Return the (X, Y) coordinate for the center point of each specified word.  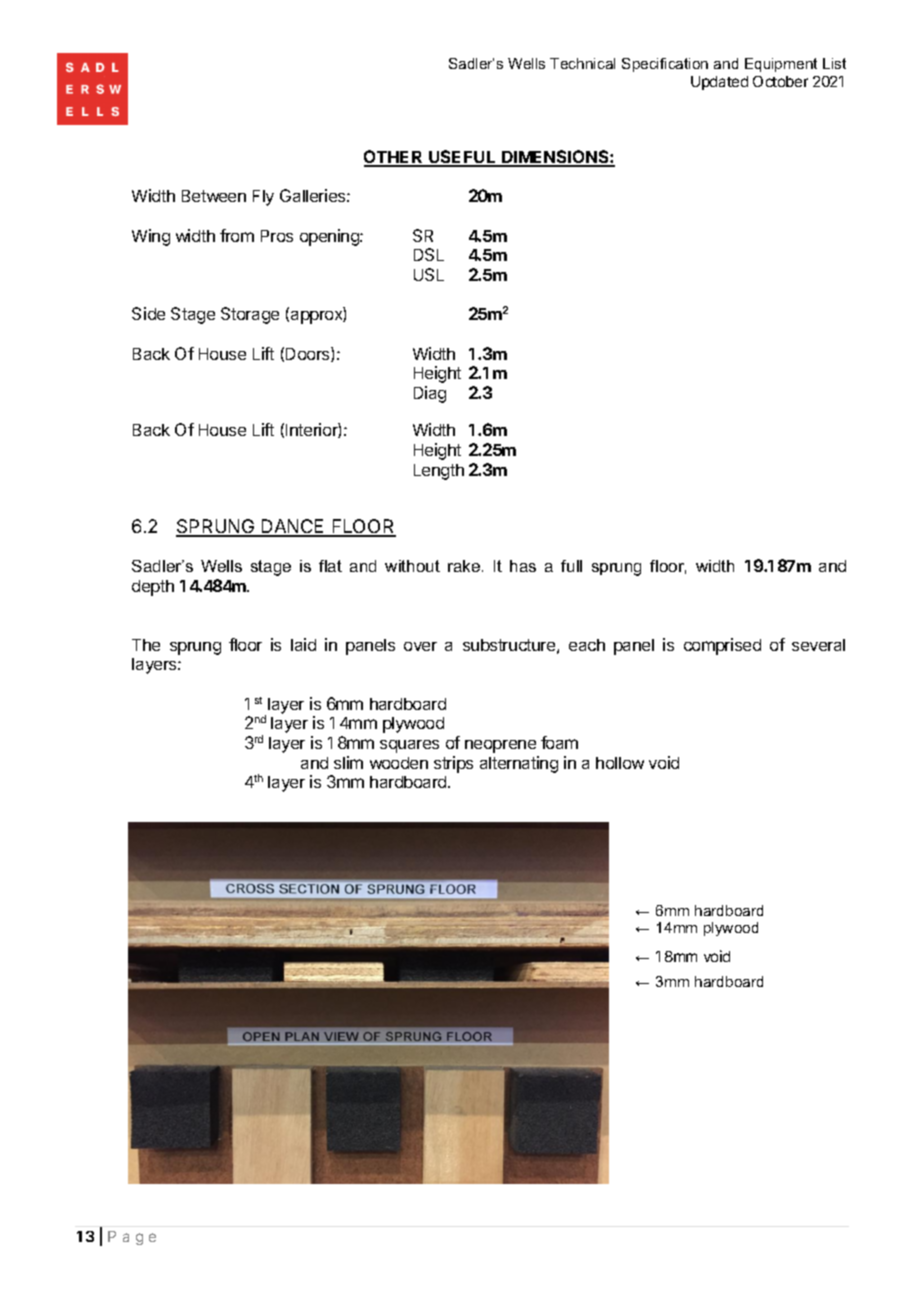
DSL (429, 254)
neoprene (500, 746)
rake (464, 566)
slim (348, 762)
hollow (620, 763)
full (571, 566)
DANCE (293, 527)
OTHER (394, 158)
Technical (582, 63)
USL (429, 274)
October (780, 81)
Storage (250, 315)
